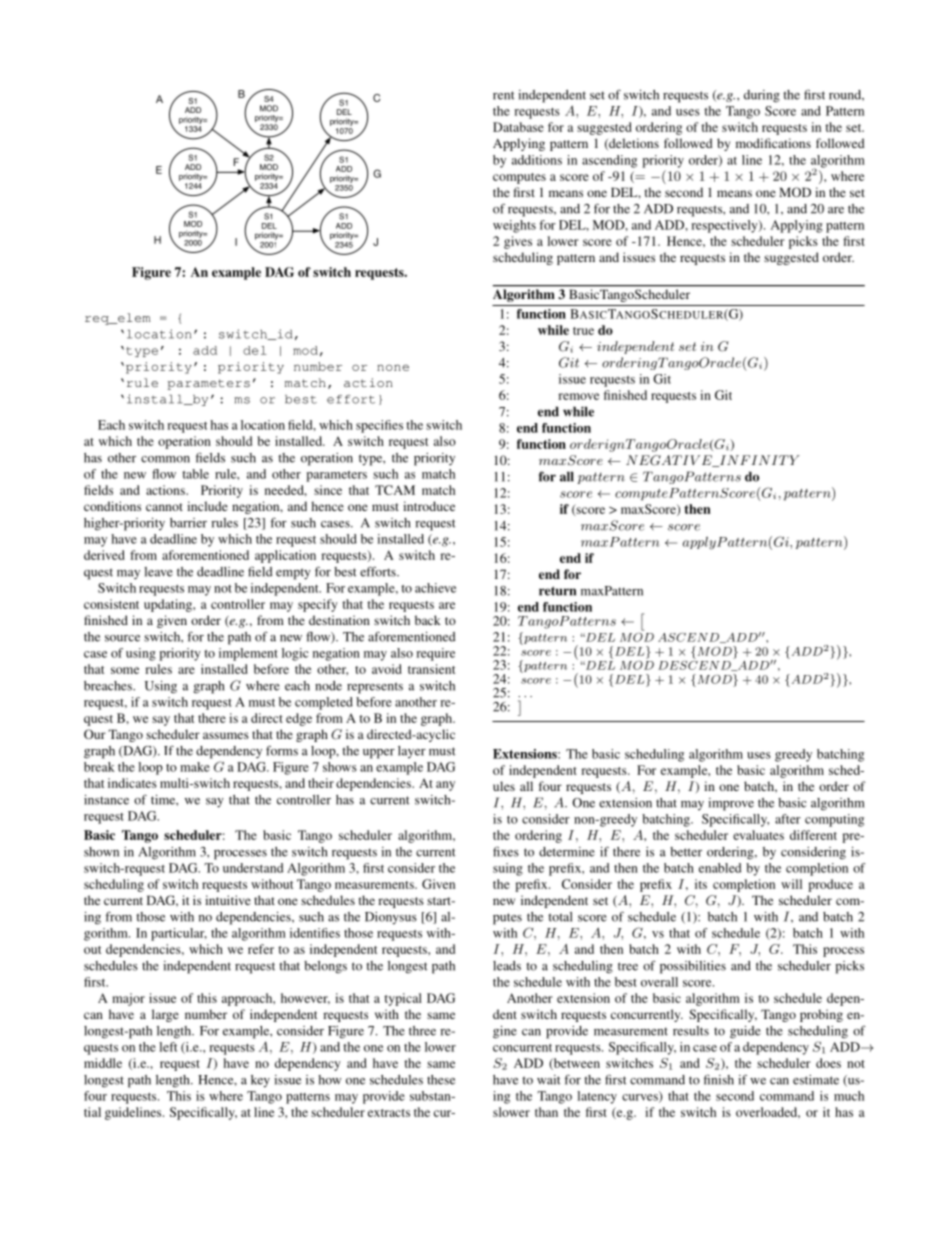  I want to click on make, so click(195, 767).
